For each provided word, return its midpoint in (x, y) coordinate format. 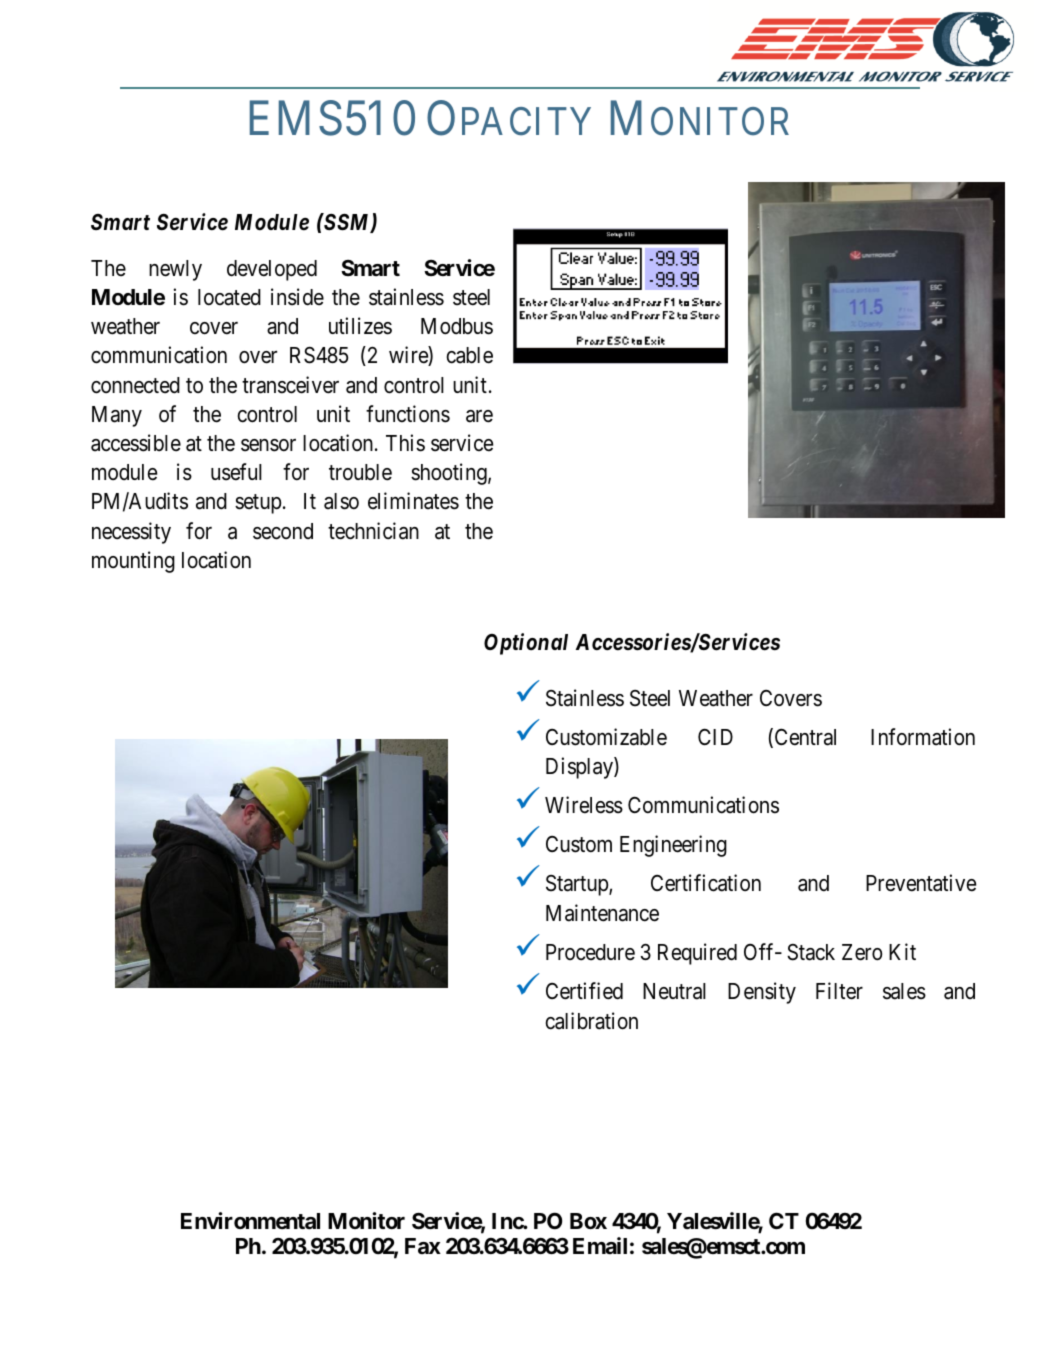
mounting (133, 562)
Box (588, 1221)
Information (923, 737)
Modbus (457, 326)
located (229, 297)
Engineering (673, 846)
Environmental (250, 1221)
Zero (862, 952)
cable (470, 355)
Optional (526, 644)
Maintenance (602, 913)
